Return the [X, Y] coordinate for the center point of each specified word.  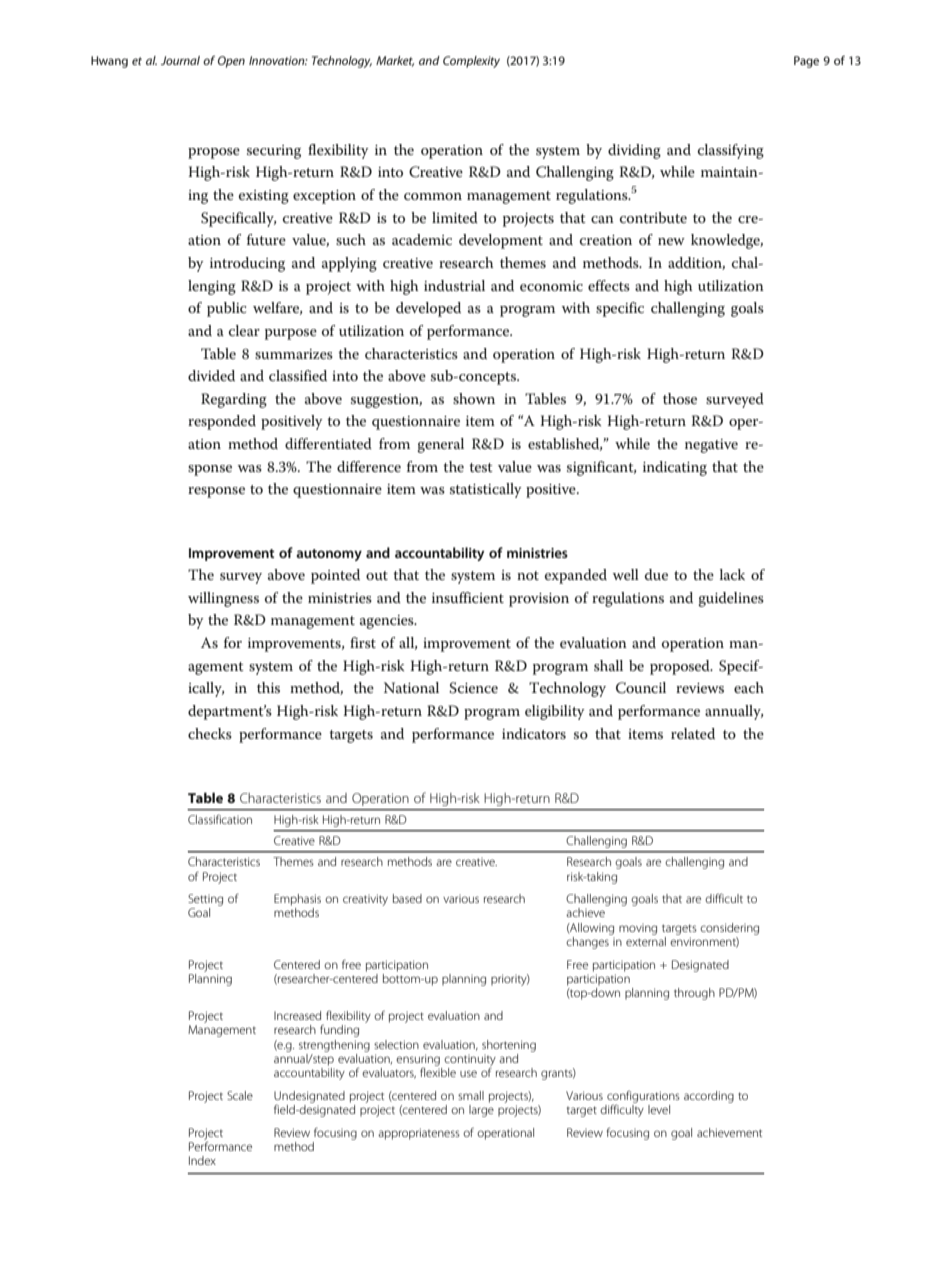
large [481, 1111]
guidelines [731, 599]
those [680, 398]
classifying [731, 151]
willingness [223, 599]
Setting [205, 900]
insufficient [468, 597]
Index [202, 1160]
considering [729, 929]
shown [474, 398]
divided [211, 375]
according [709, 1097]
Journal [180, 60]
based [407, 898]
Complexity [471, 62]
